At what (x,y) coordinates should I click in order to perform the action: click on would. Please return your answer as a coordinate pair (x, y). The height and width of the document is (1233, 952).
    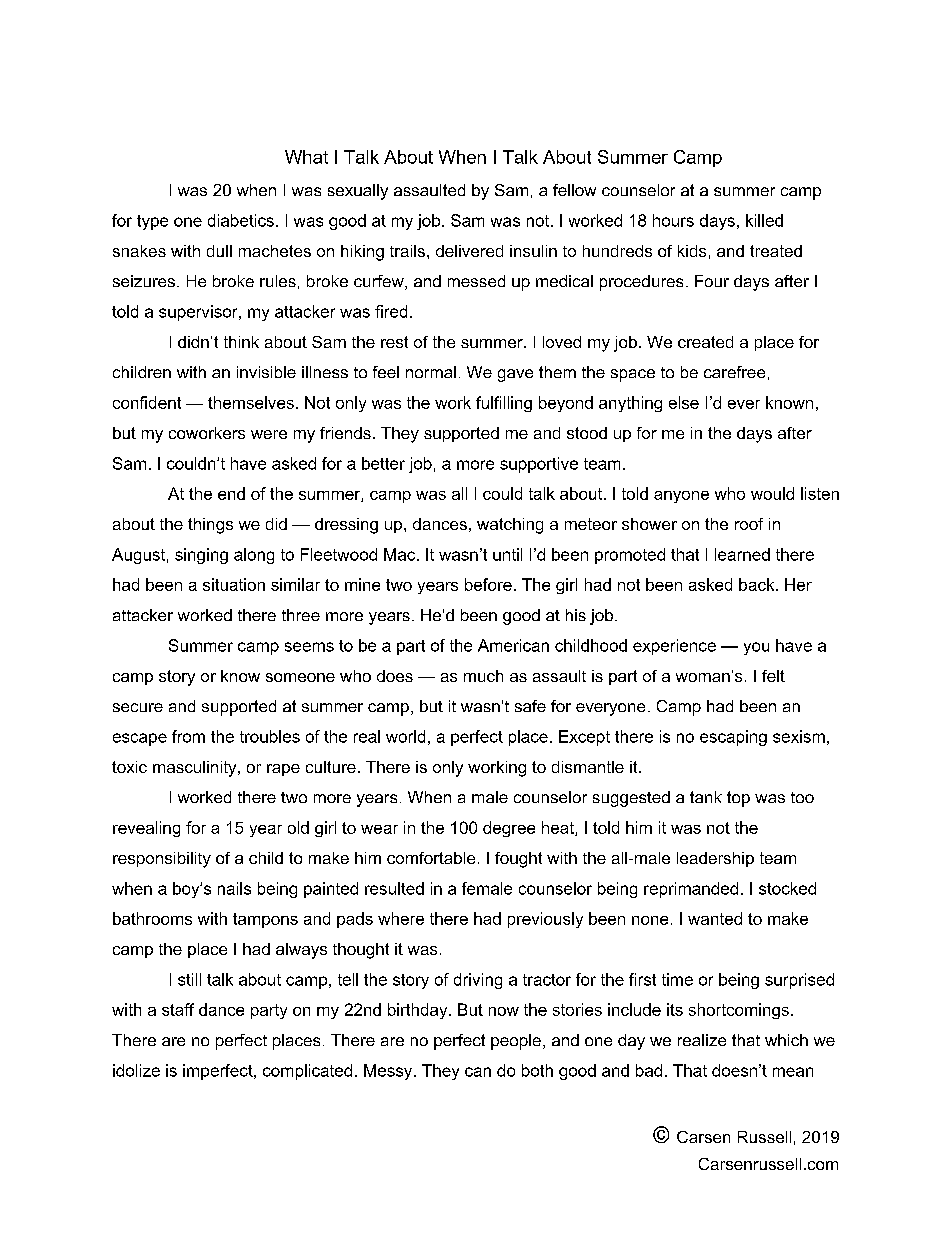
    Looking at the image, I should click on (772, 493).
